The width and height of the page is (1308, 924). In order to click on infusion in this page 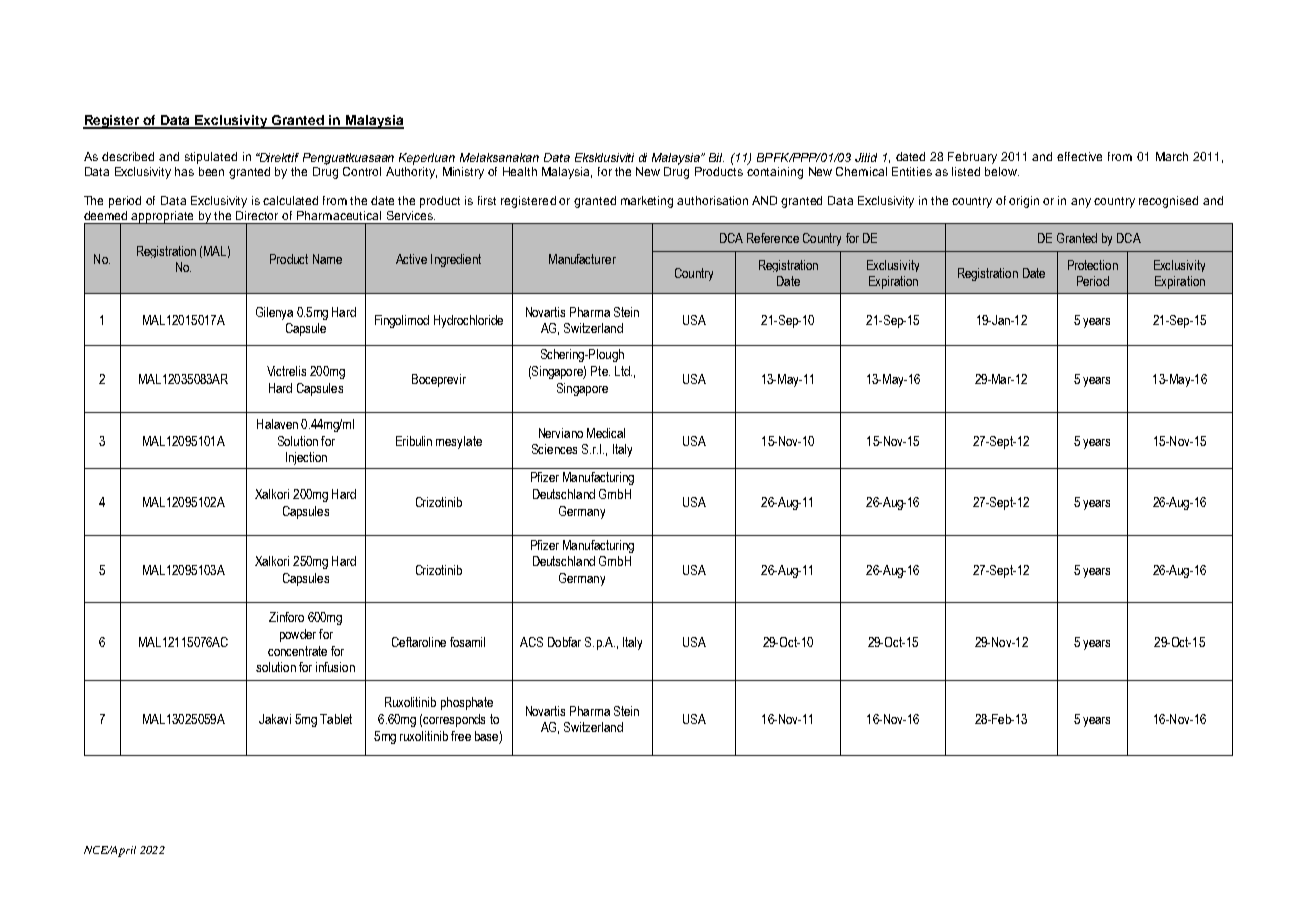, I will do `click(335, 667)`.
